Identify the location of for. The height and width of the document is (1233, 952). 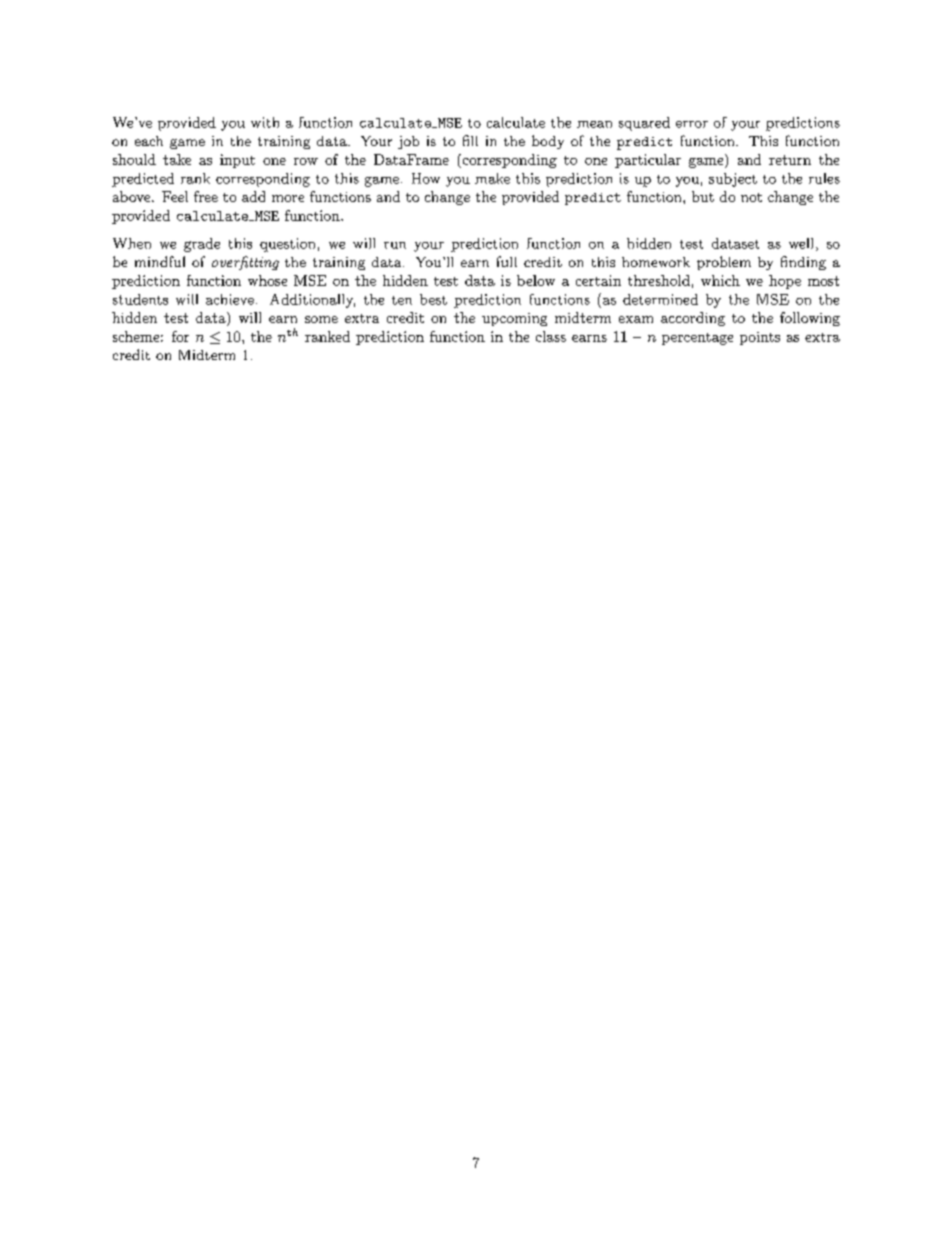
(180, 336).
